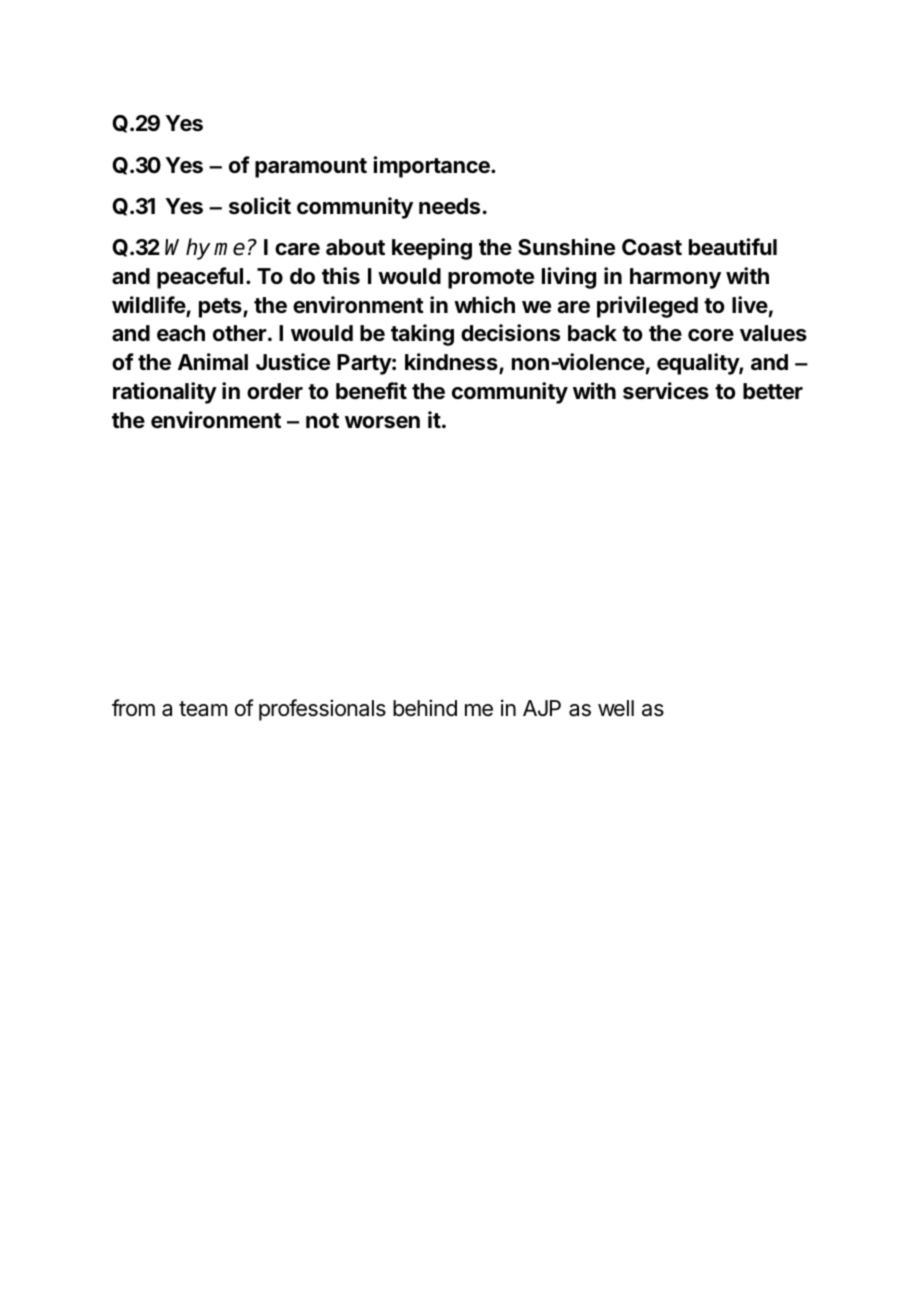 This page has height=1308, width=924. What do you see at coordinates (382, 422) in the page?
I see `worsen` at bounding box center [382, 422].
